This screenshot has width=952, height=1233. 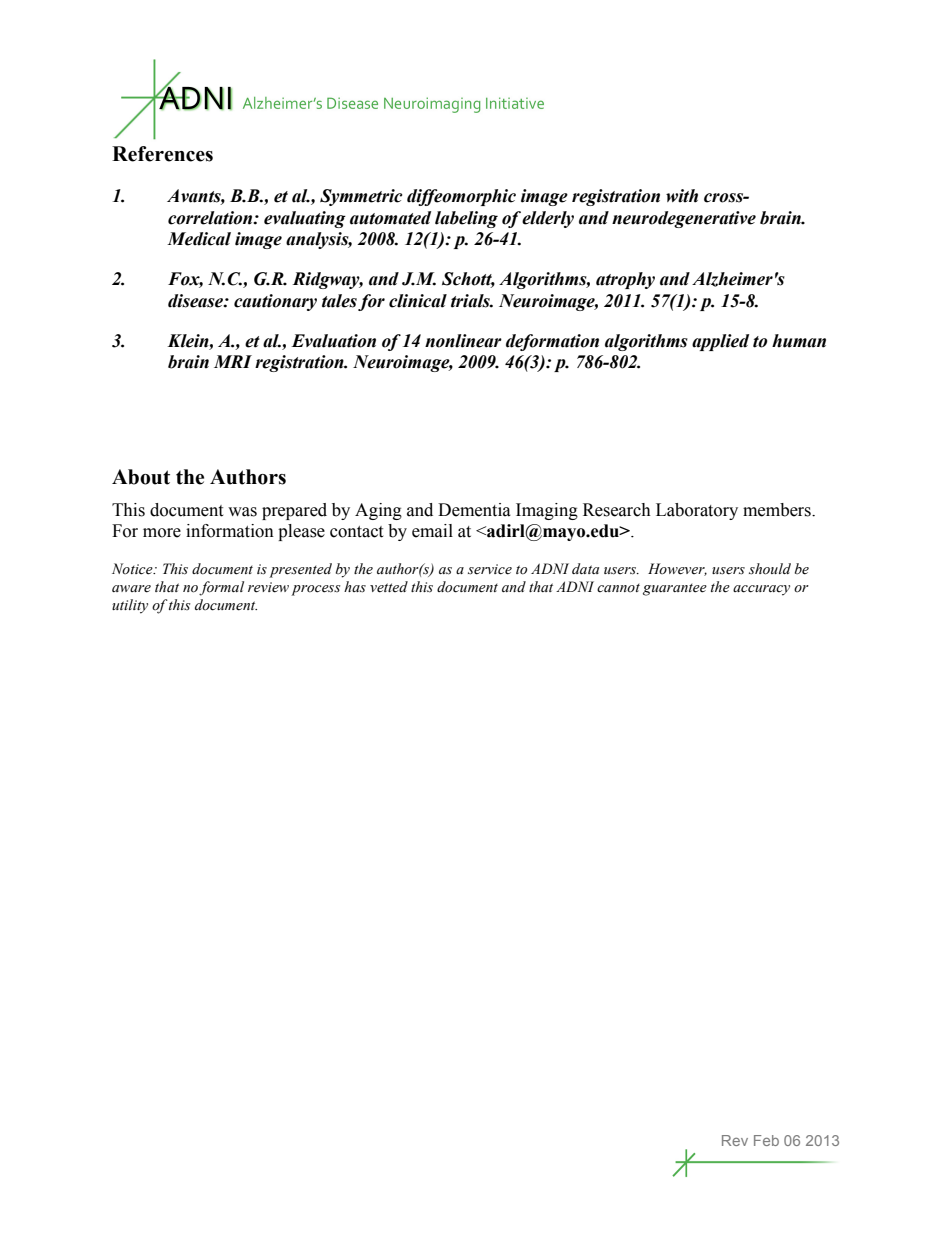 I want to click on Laboratory, so click(x=697, y=511).
